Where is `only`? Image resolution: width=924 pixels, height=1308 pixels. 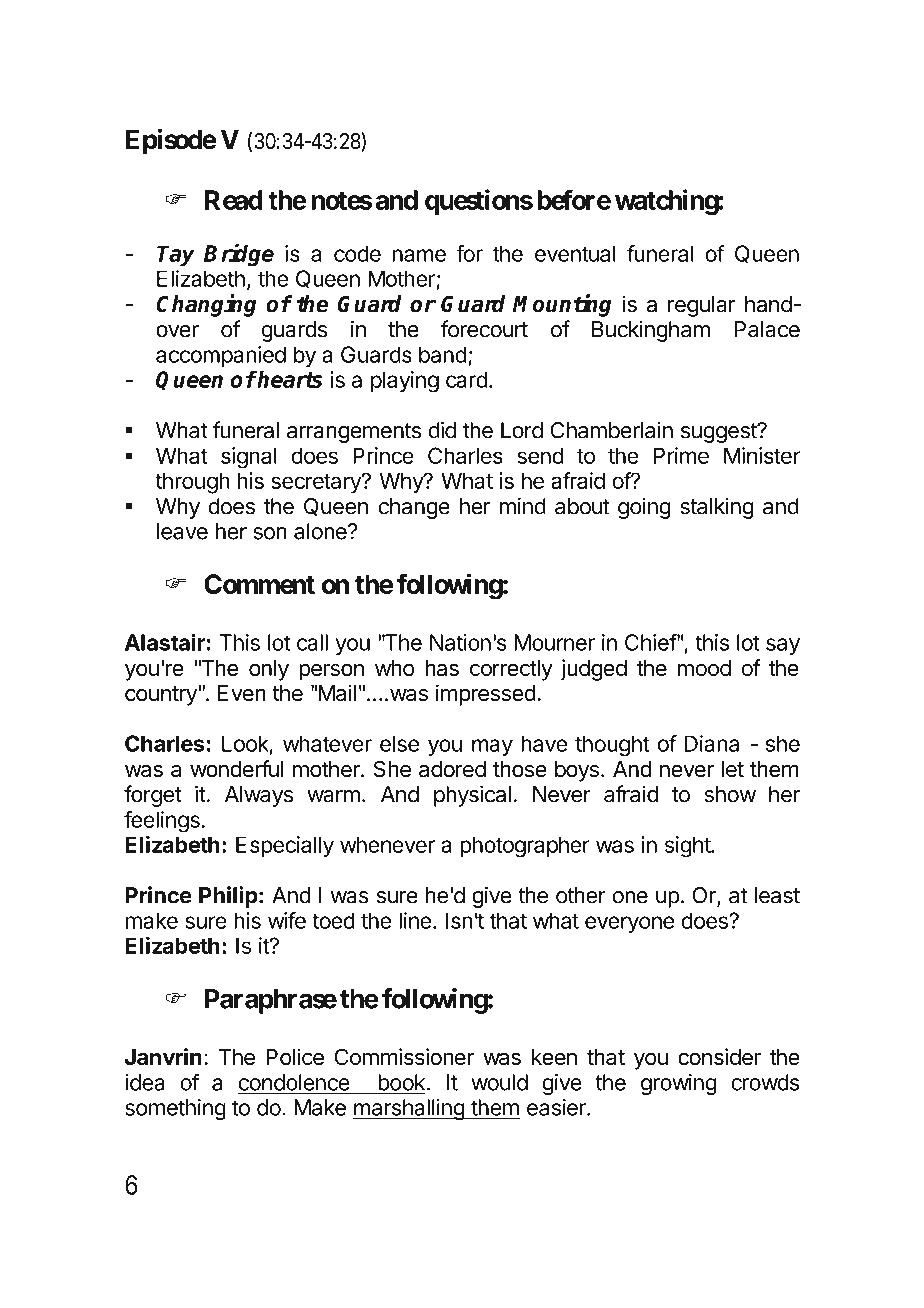 only is located at coordinates (269, 670).
